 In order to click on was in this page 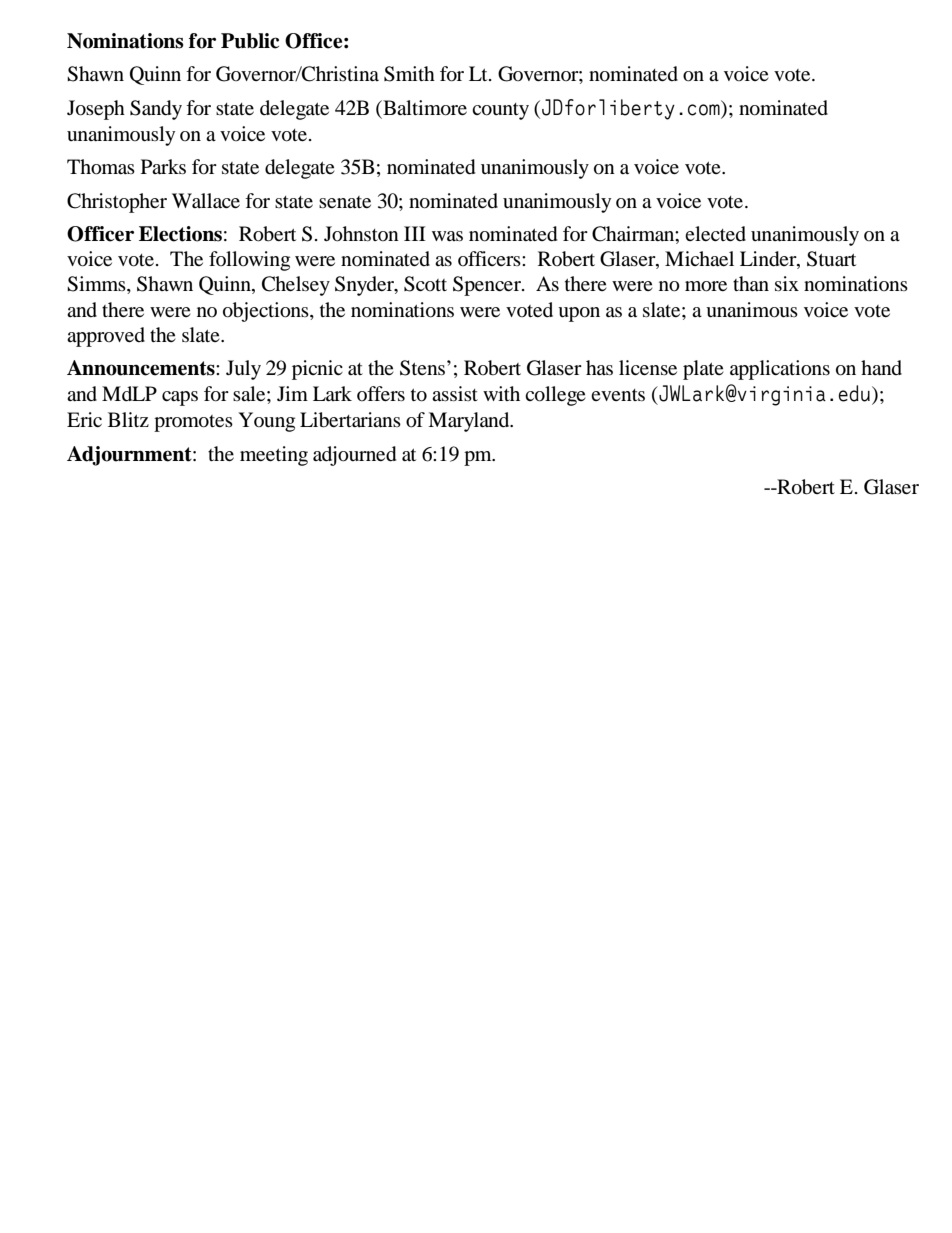, I will do `click(447, 236)`.
